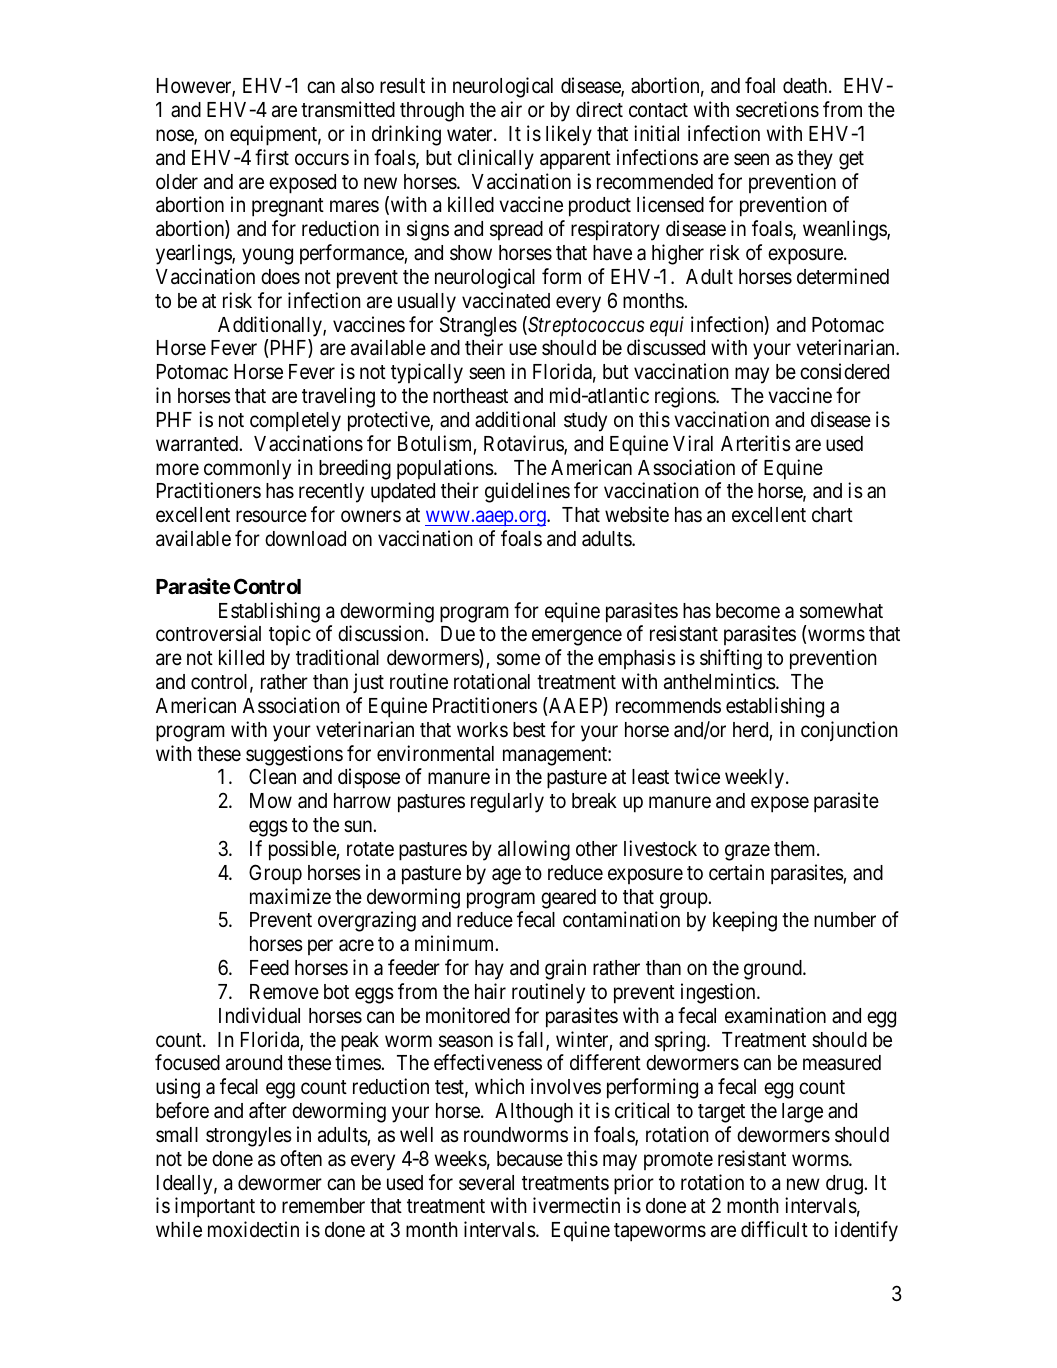  I want to click on completely, so click(295, 422).
